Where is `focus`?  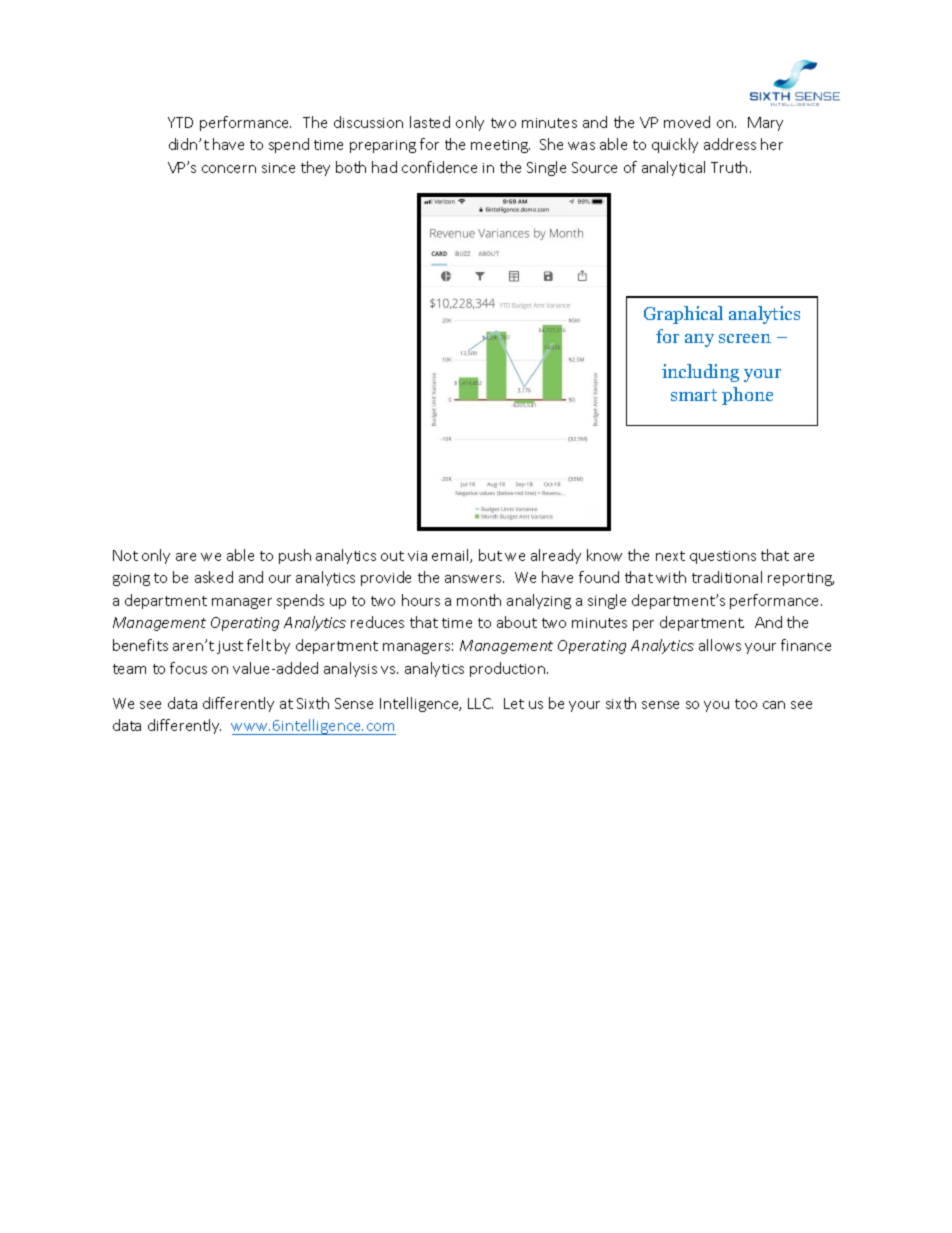 focus is located at coordinates (188, 668).
